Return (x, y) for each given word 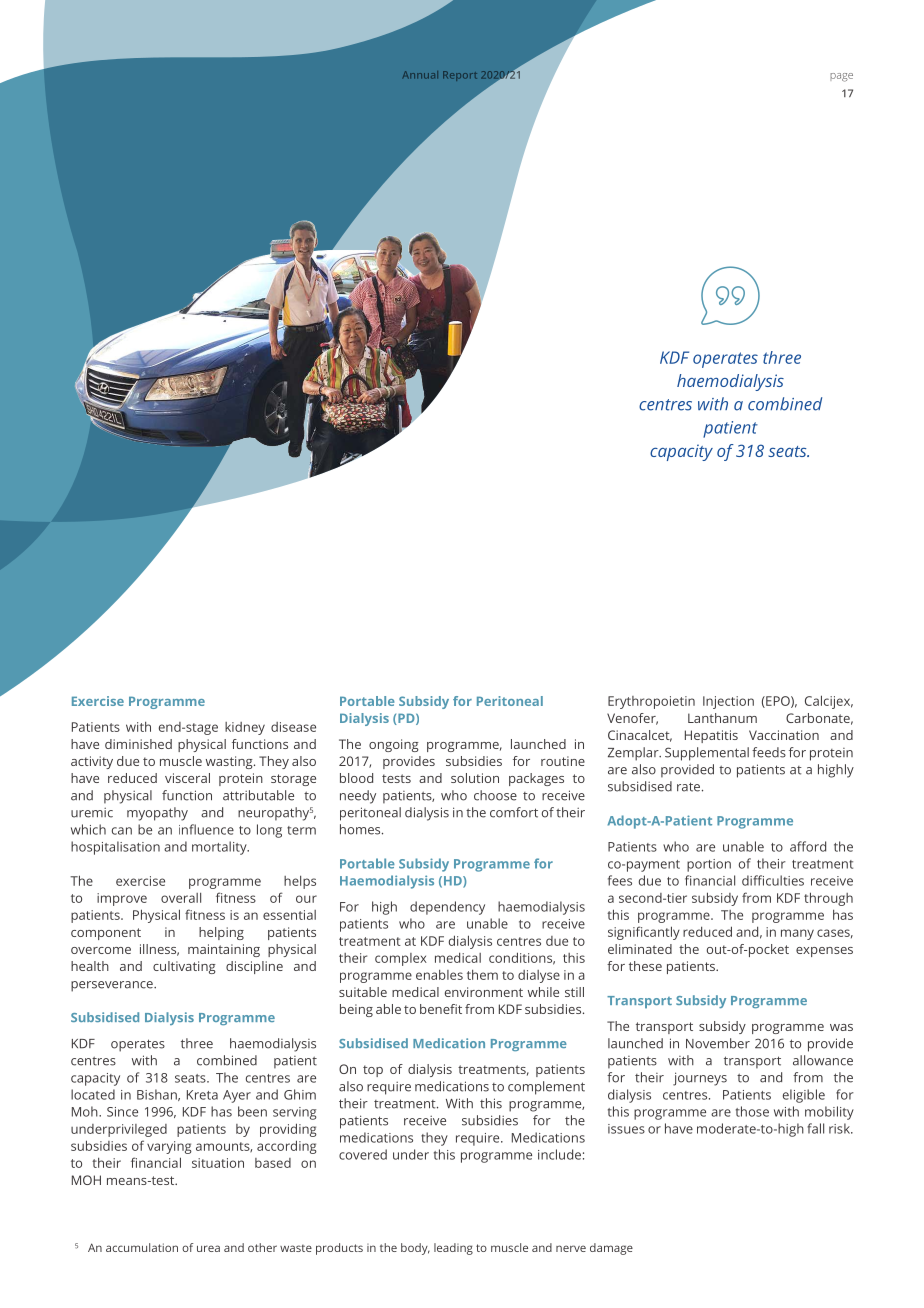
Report (460, 76)
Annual (420, 75)
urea (208, 1248)
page (841, 77)
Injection (728, 702)
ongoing (394, 745)
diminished (138, 744)
